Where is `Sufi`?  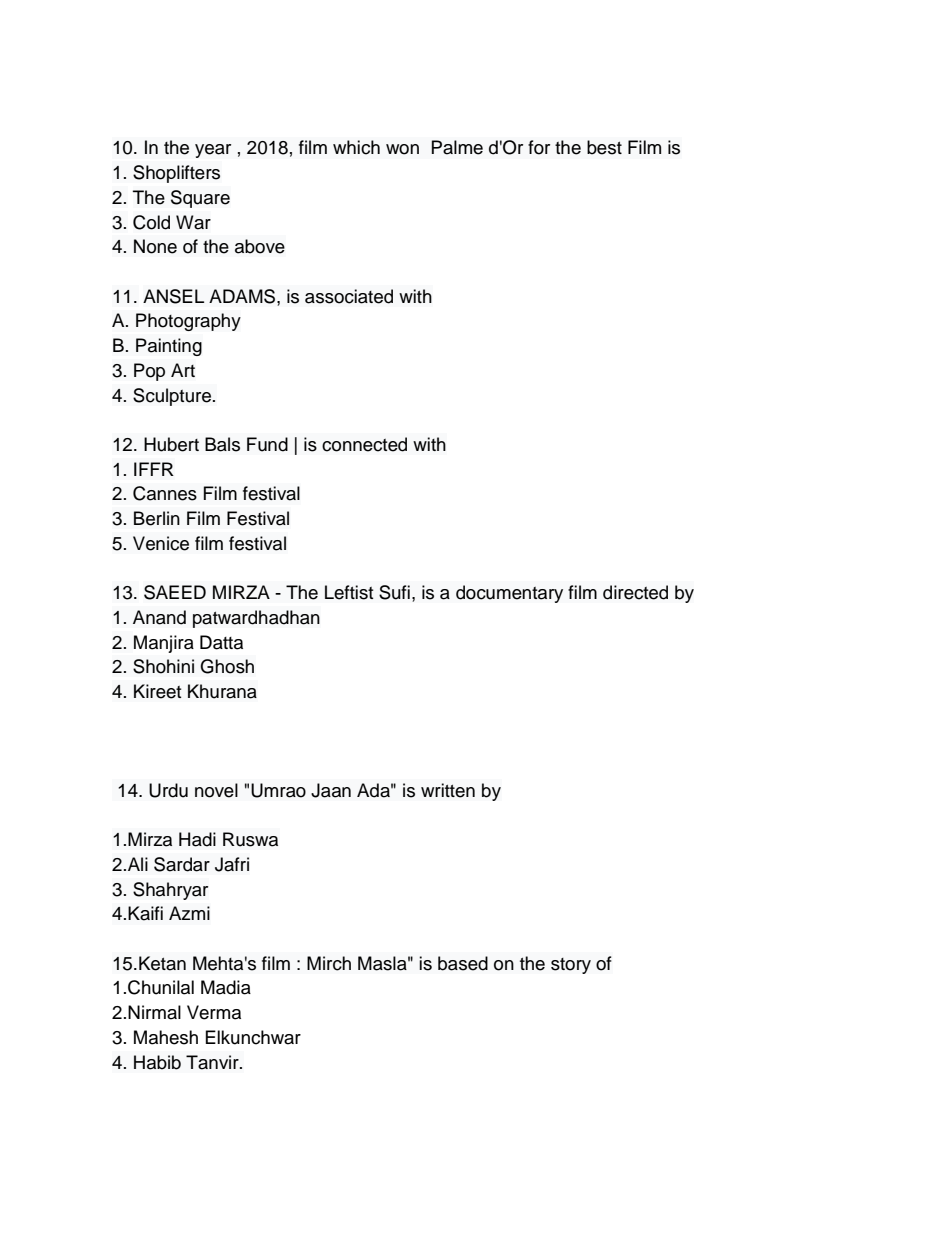
Sufi is located at coordinates (394, 592).
